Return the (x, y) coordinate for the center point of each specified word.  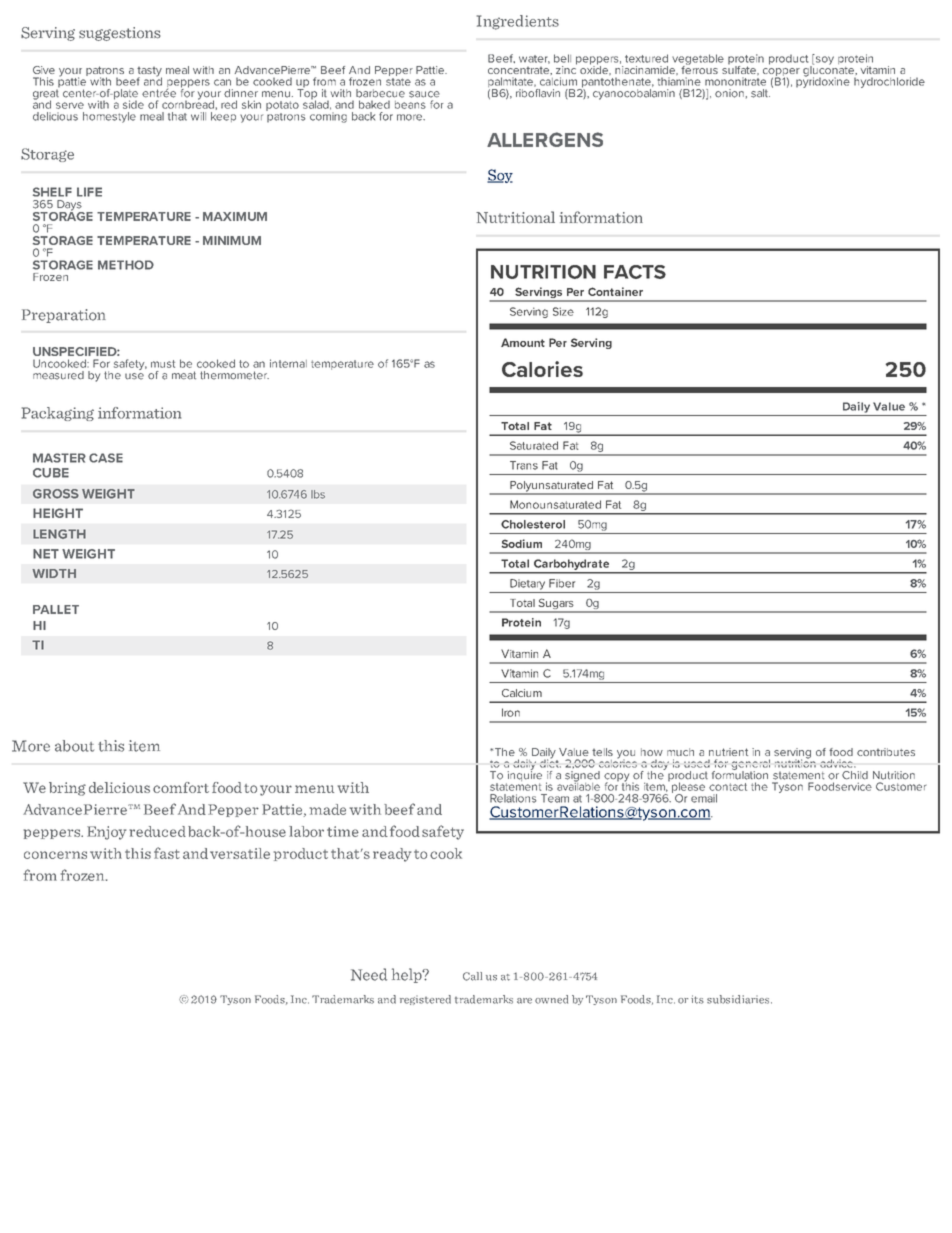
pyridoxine (823, 81)
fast (167, 853)
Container (615, 291)
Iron (511, 712)
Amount (523, 342)
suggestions (120, 34)
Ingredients (518, 22)
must (163, 364)
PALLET (56, 609)
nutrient (728, 752)
